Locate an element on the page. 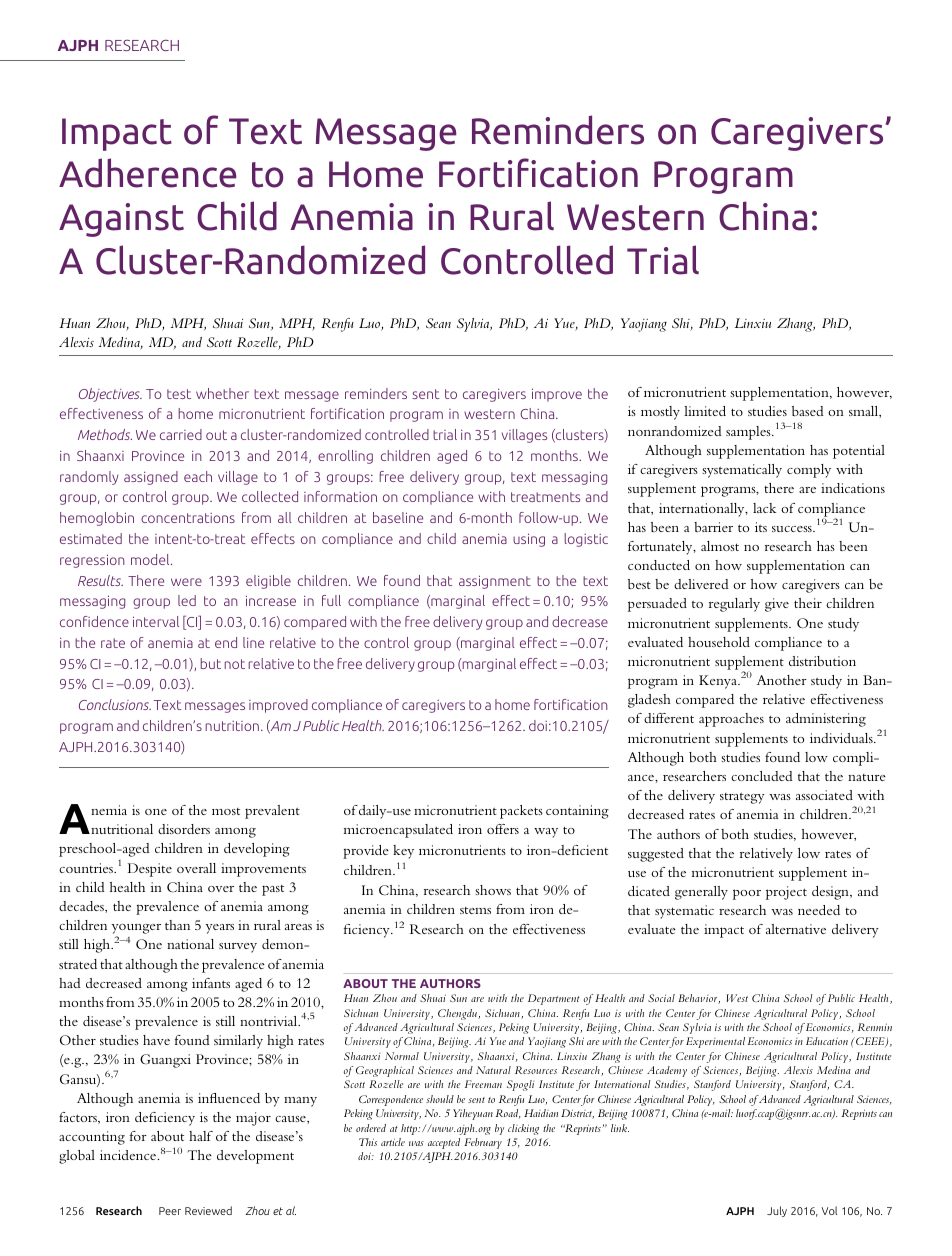 This document has height=1256, width=952. July is located at coordinates (777, 1211).
